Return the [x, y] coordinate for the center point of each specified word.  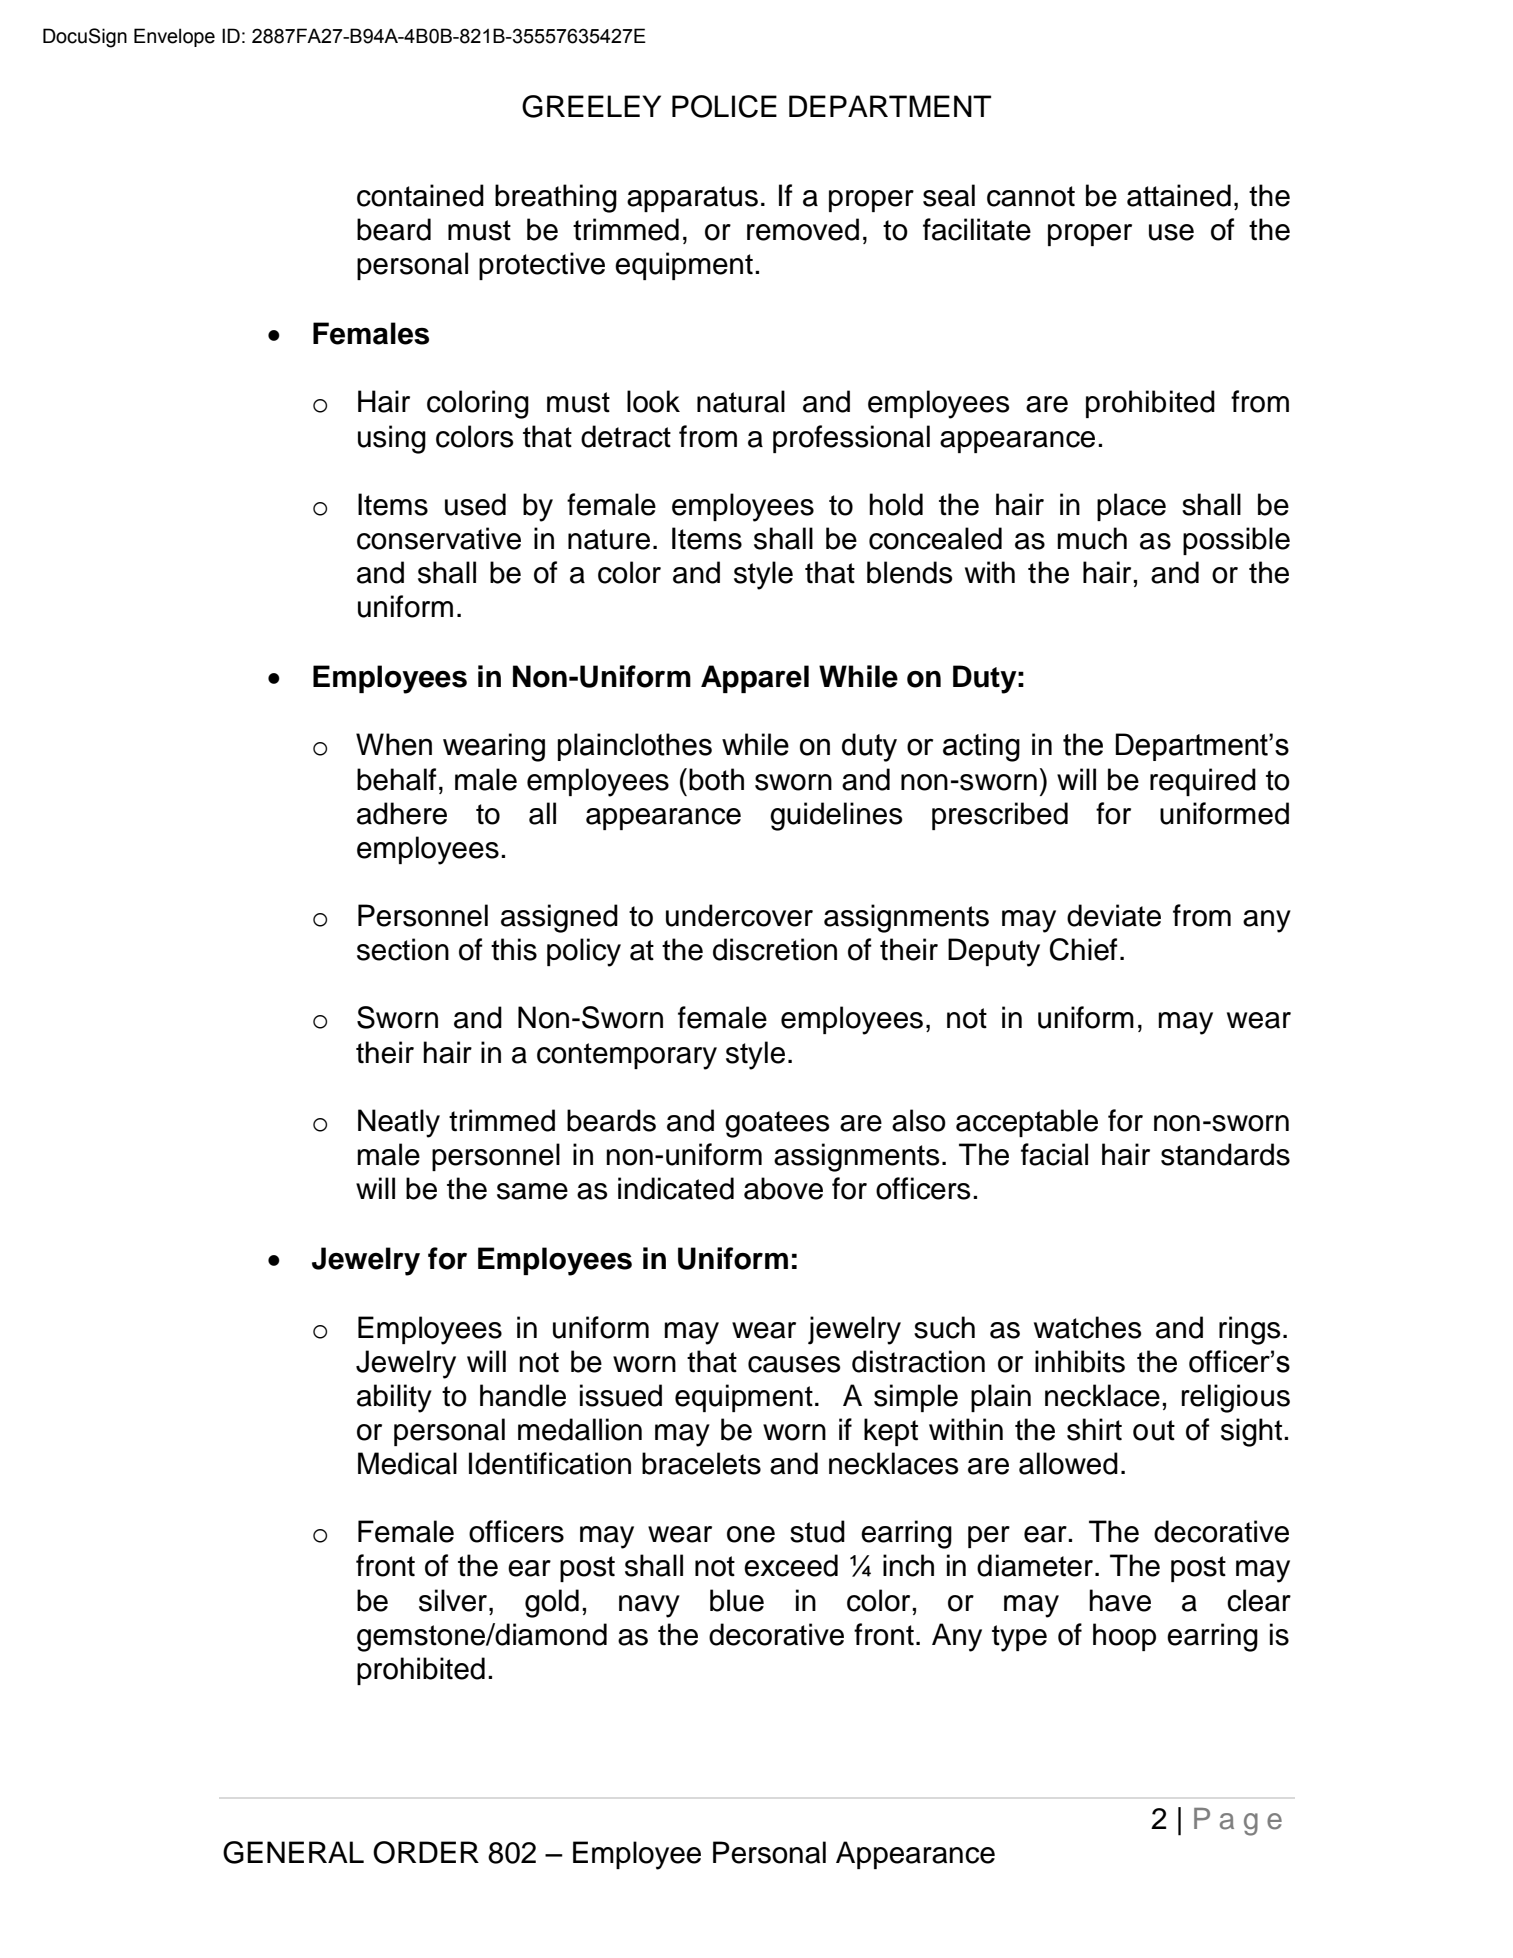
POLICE [724, 106]
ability [394, 1398]
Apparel [755, 679]
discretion [775, 949]
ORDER [426, 1852]
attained [1179, 195]
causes [794, 1364]
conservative [439, 538]
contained [420, 195]
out [1154, 1430]
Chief [1084, 949]
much [1092, 538]
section [403, 949]
